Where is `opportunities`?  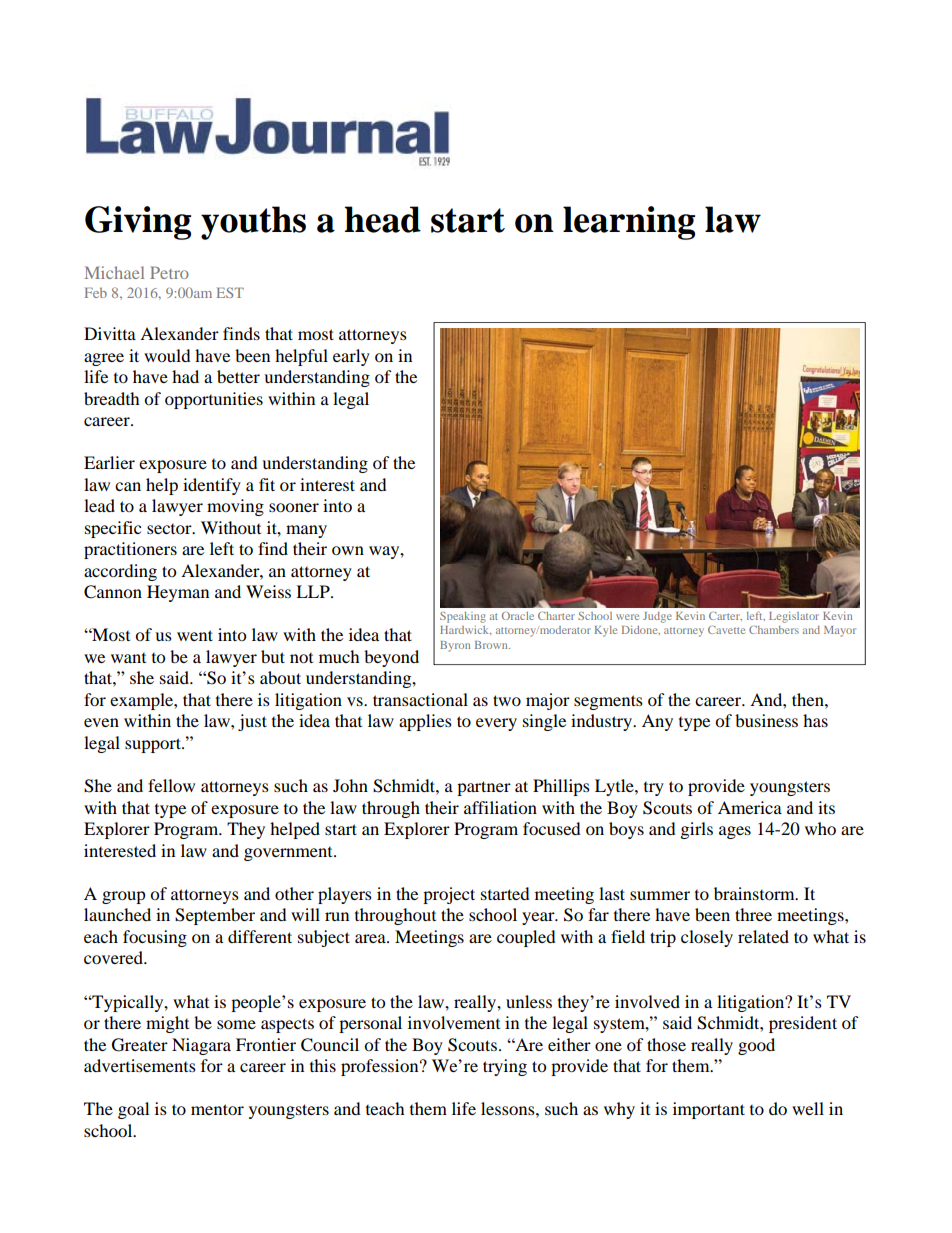
opportunities is located at coordinates (214, 400).
